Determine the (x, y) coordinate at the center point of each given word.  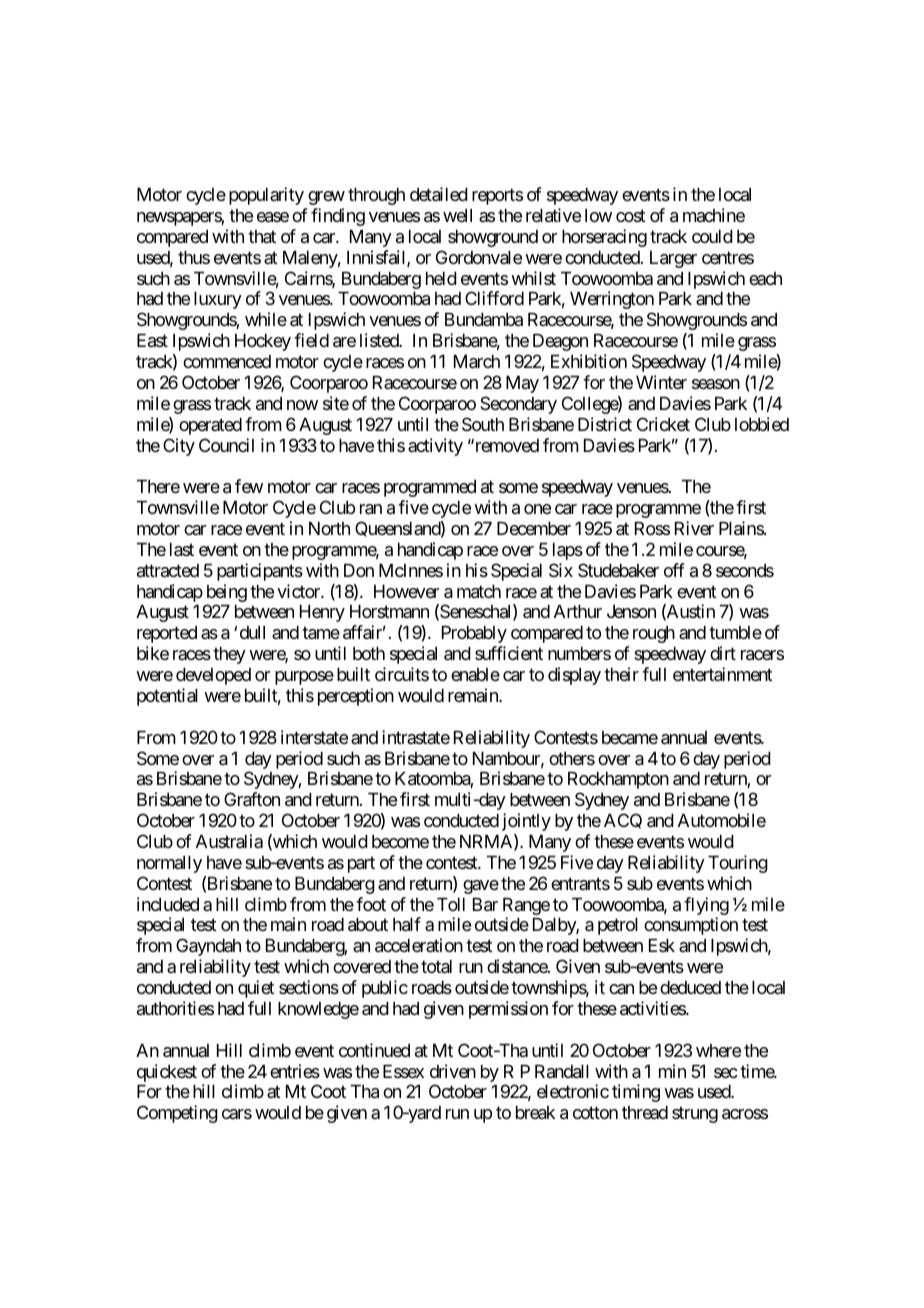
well (457, 215)
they (229, 655)
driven (453, 1071)
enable (475, 674)
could (712, 236)
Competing (177, 1114)
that (262, 237)
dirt (723, 653)
